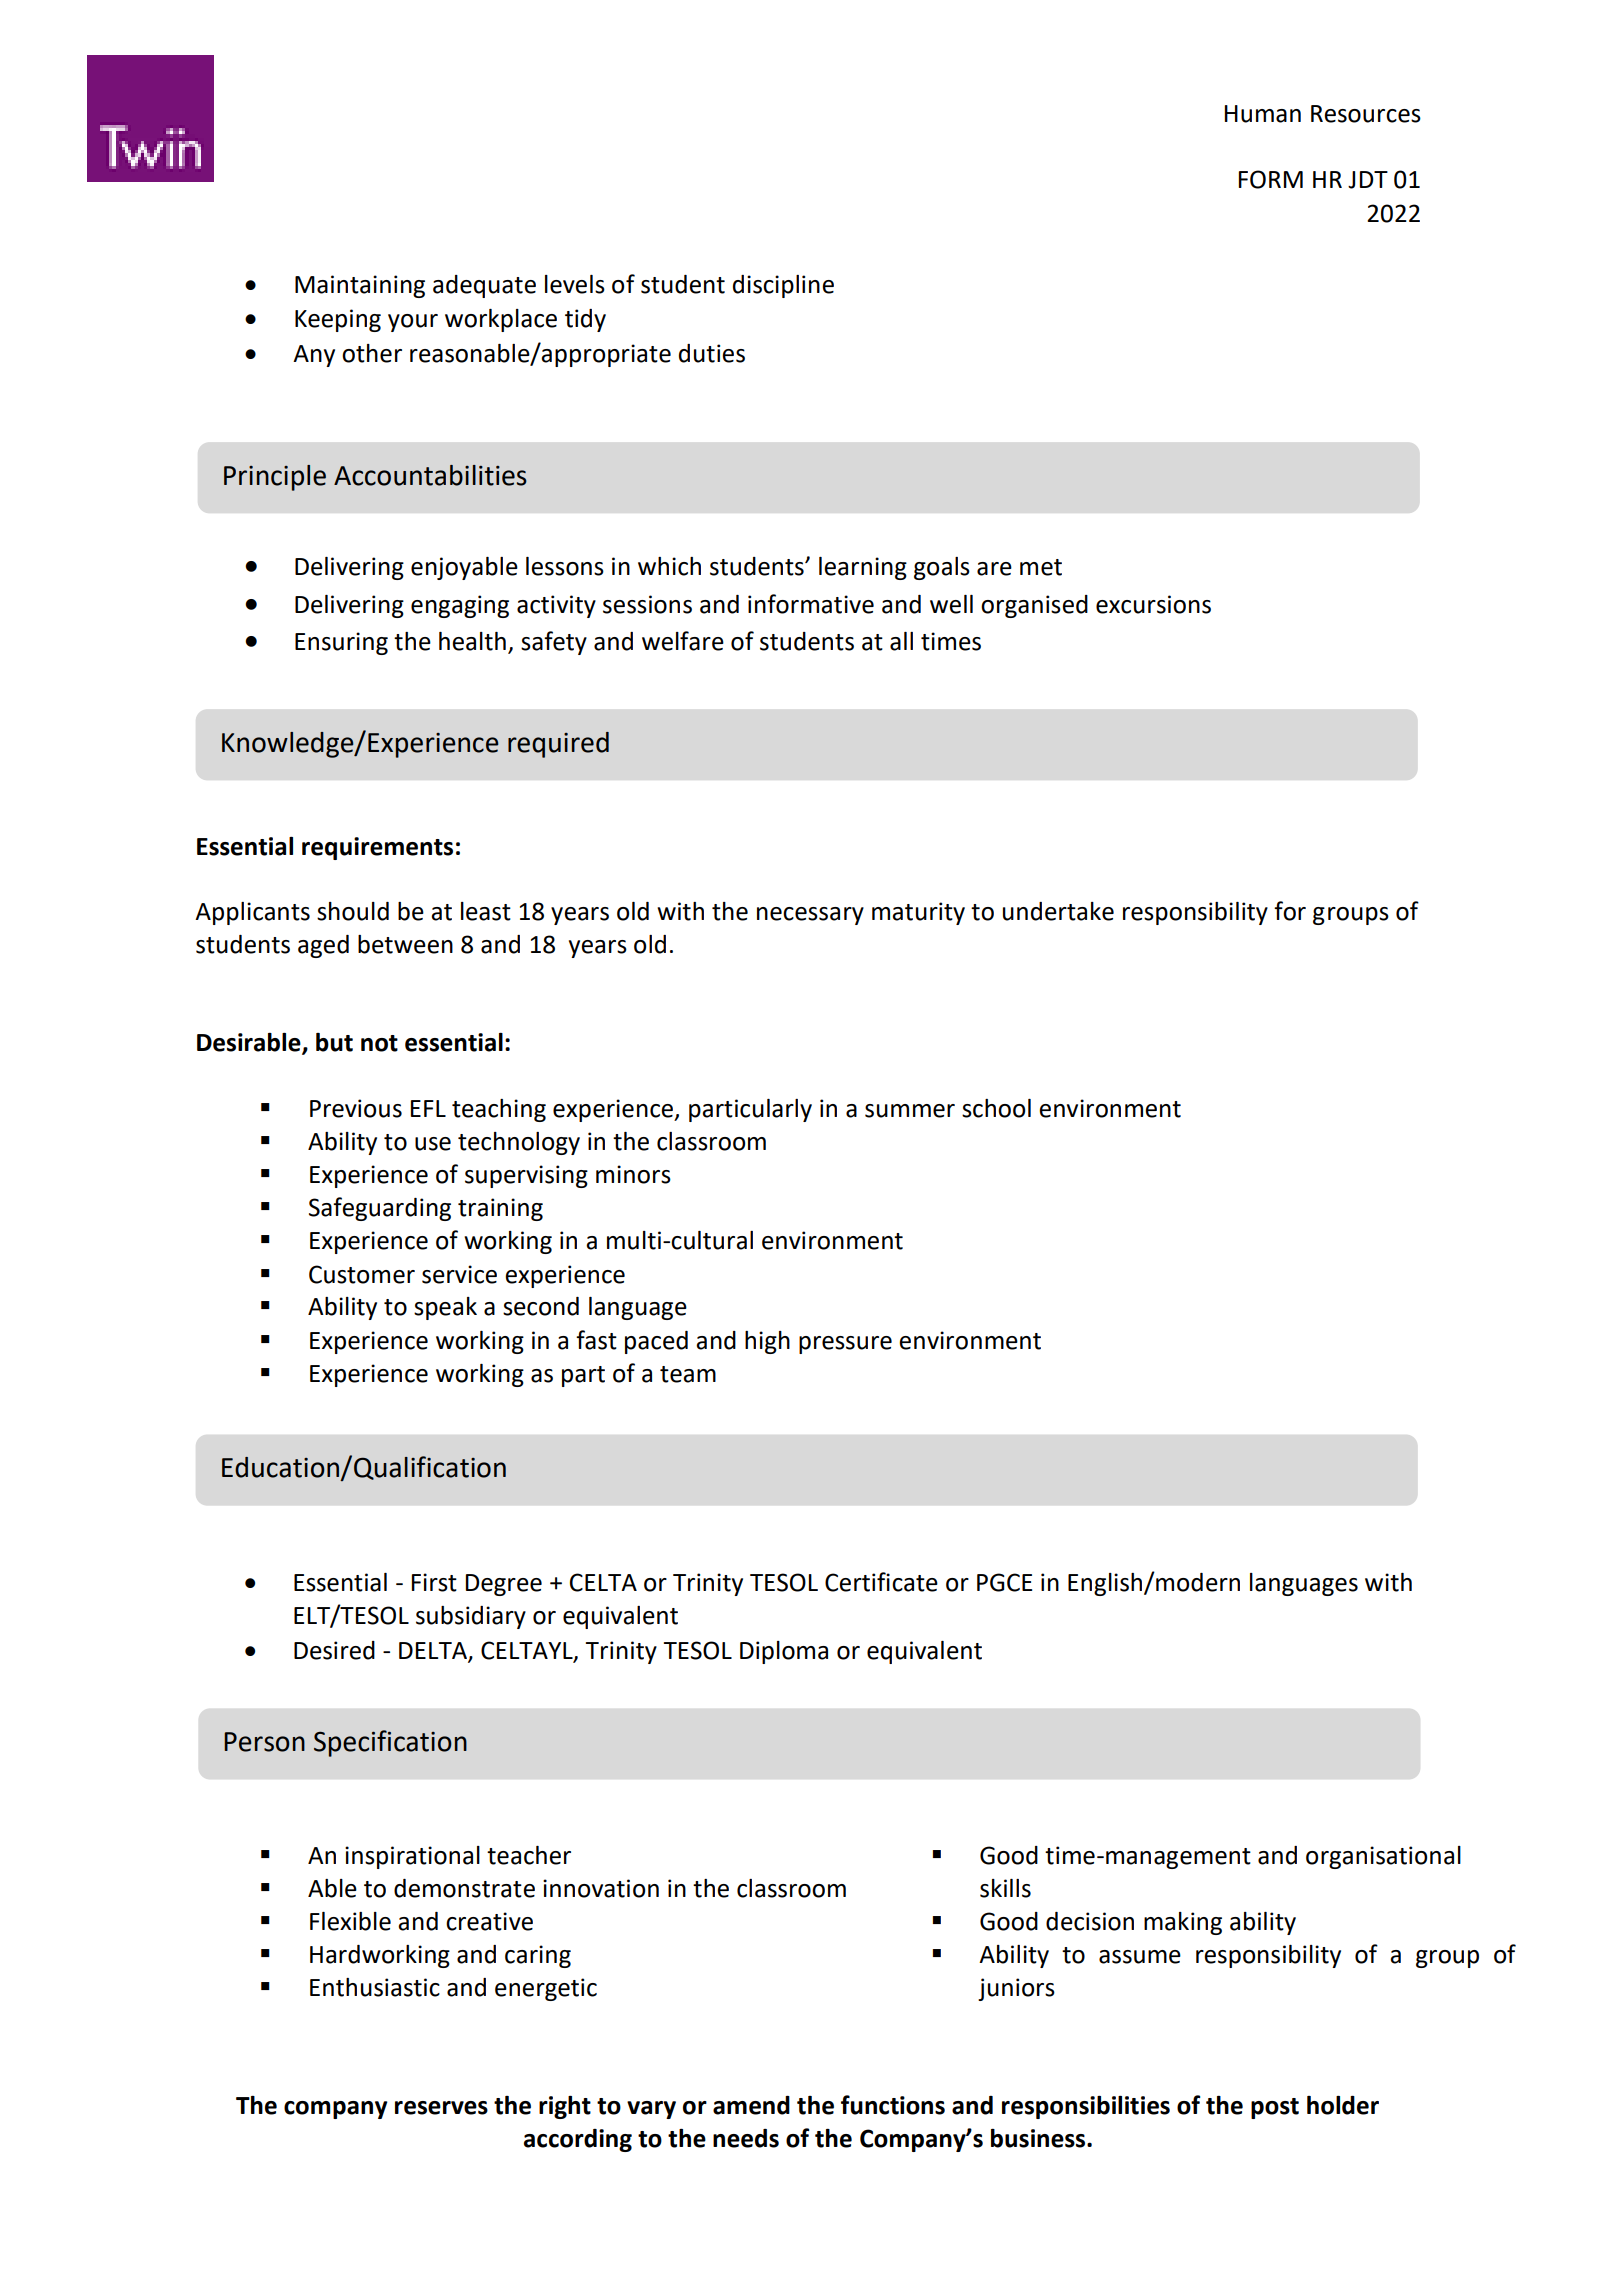  What do you see at coordinates (356, 1108) in the image?
I see `Previous` at bounding box center [356, 1108].
